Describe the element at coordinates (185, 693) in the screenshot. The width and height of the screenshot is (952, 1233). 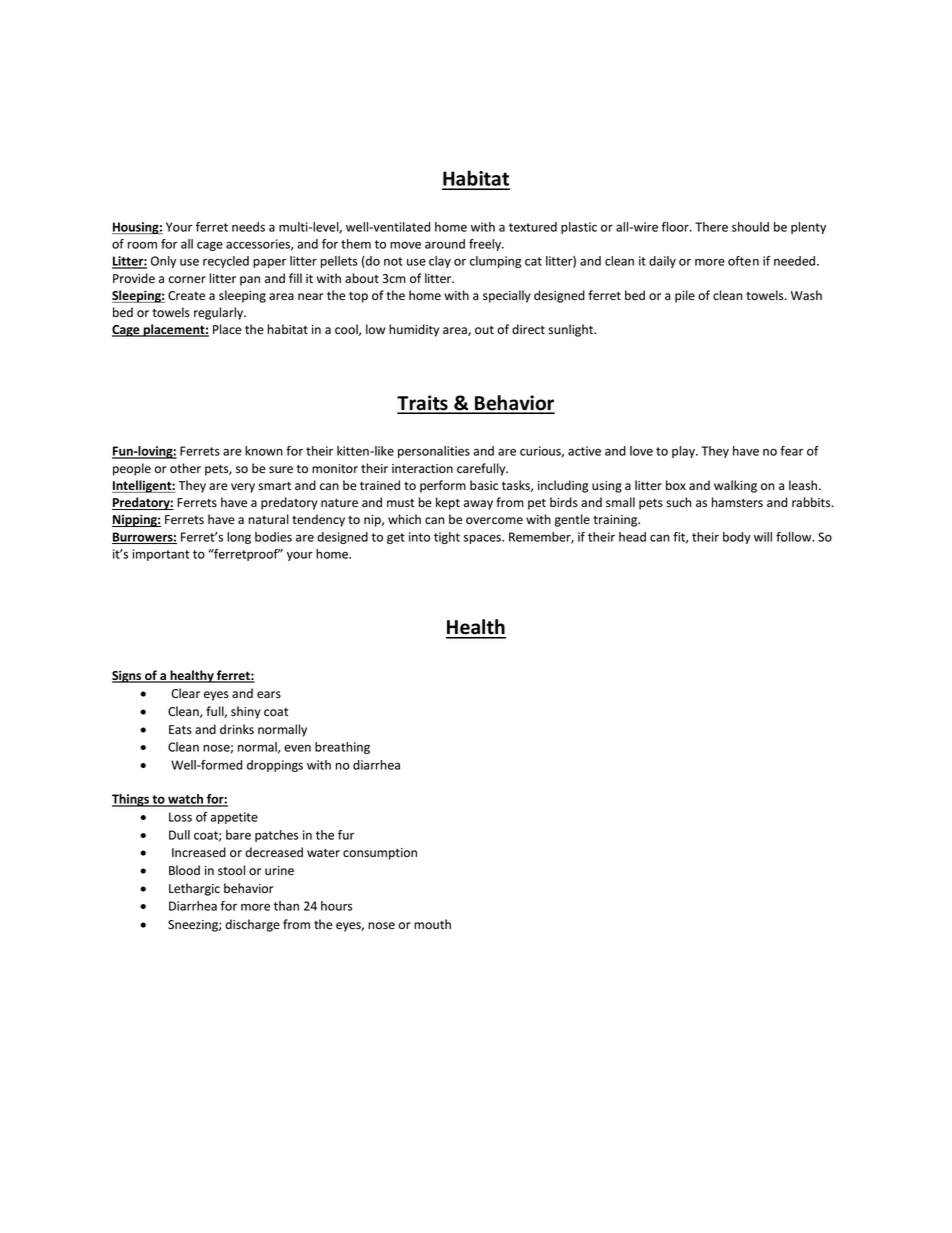
I see `Clear` at that location.
